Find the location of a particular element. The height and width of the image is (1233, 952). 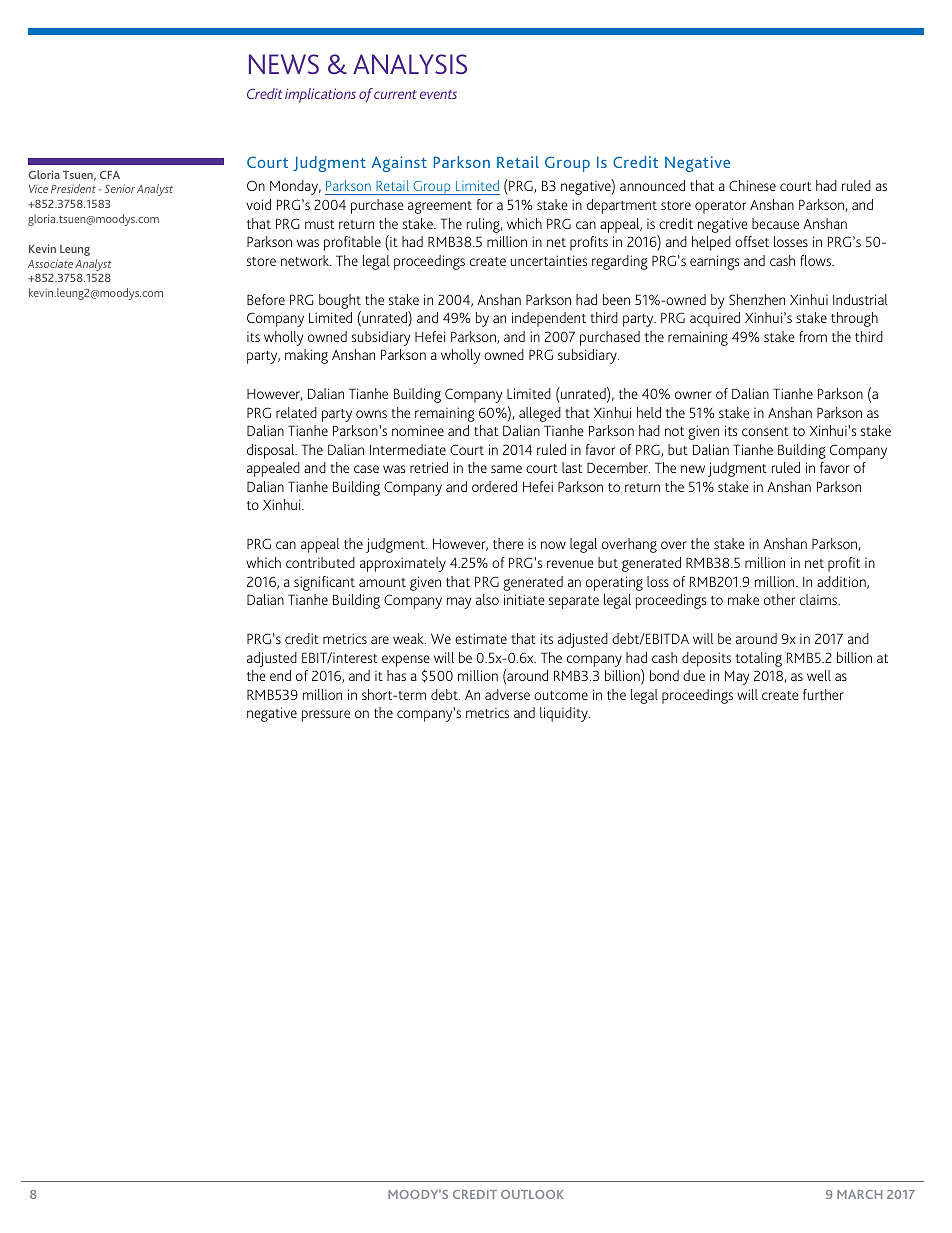

independent is located at coordinates (549, 319).
